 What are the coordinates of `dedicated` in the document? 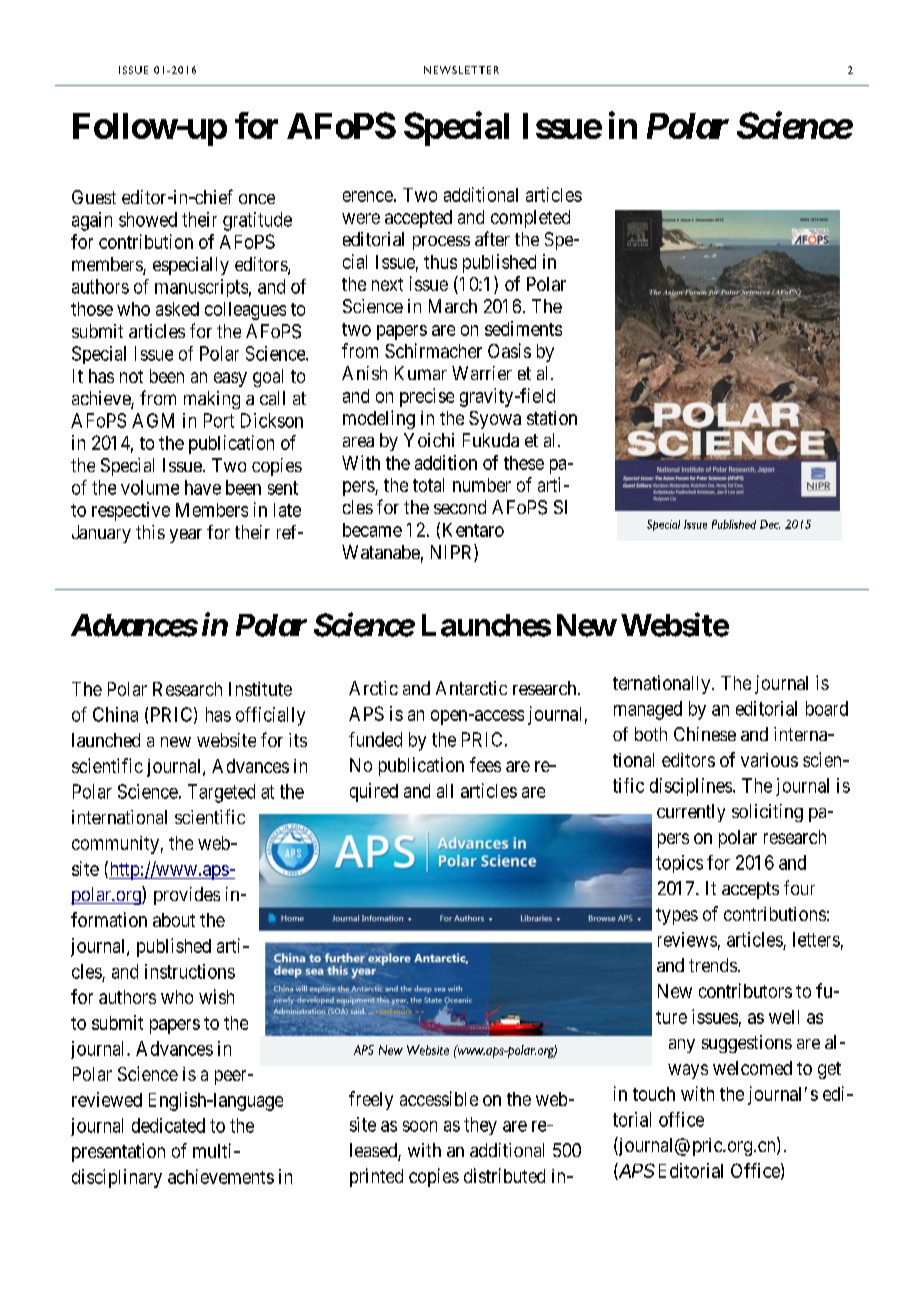 It's located at (168, 1125).
